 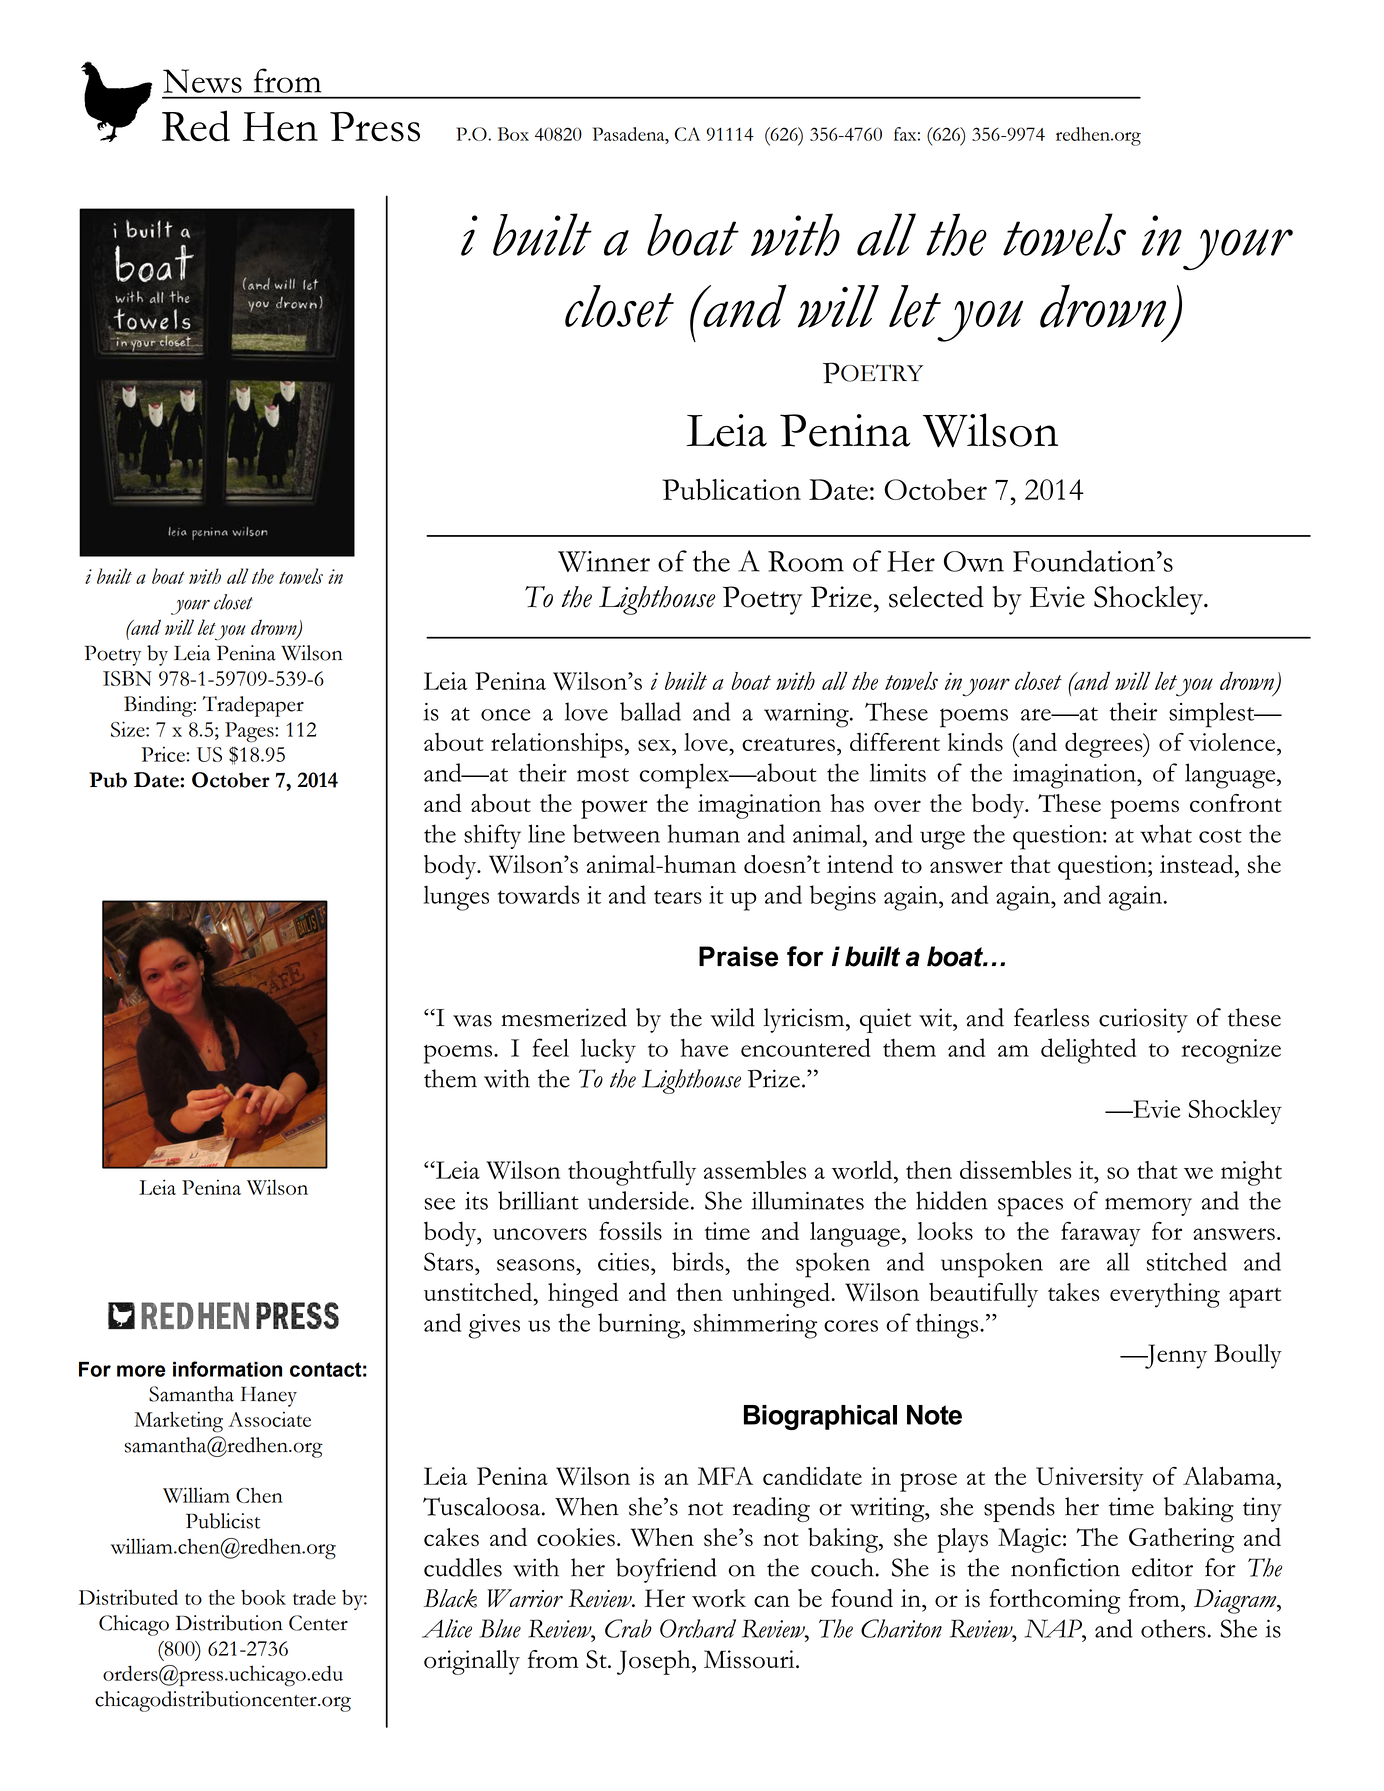 I want to click on selected, so click(x=936, y=597).
